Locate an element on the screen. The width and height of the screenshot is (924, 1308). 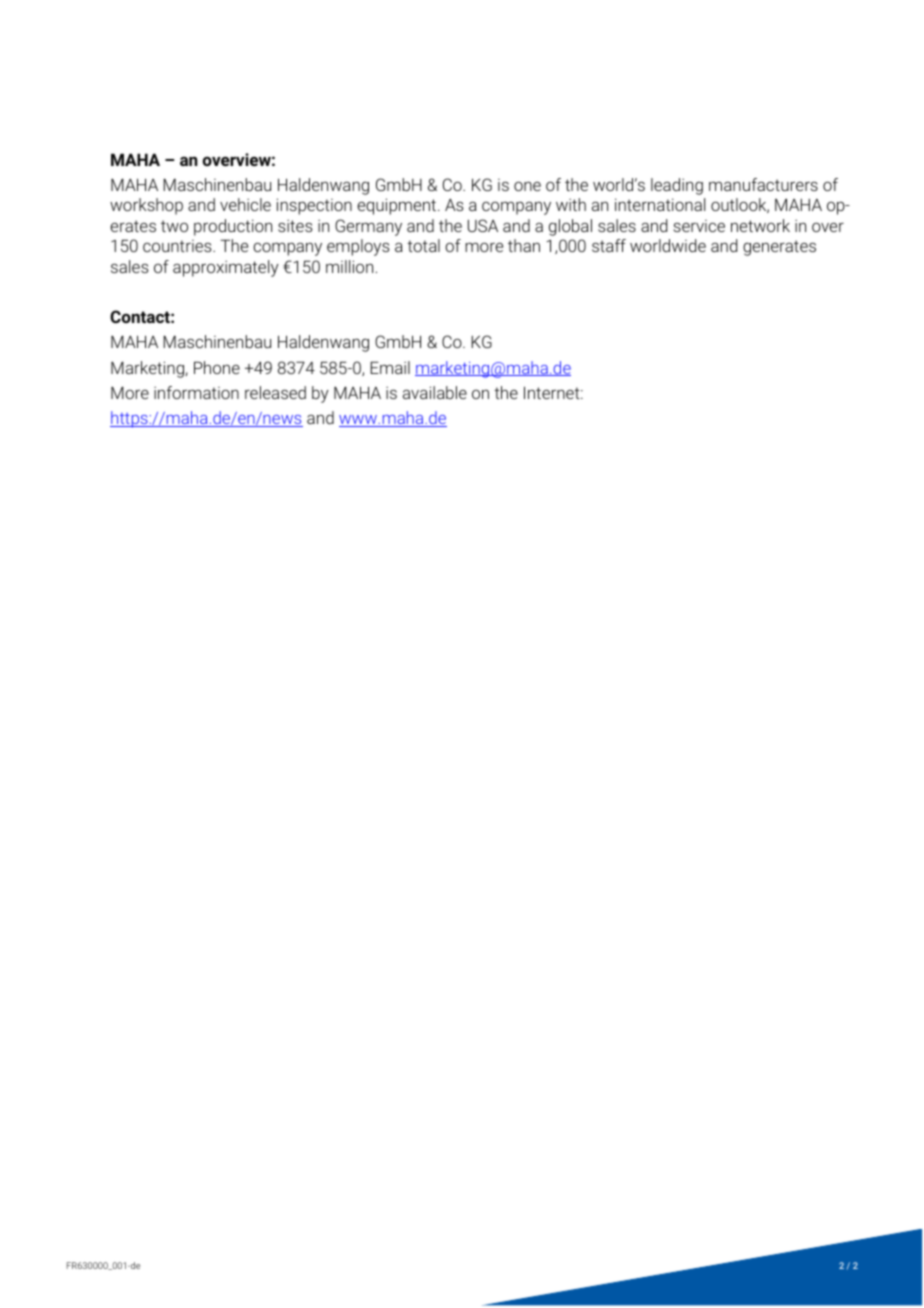
information is located at coordinates (196, 392).
